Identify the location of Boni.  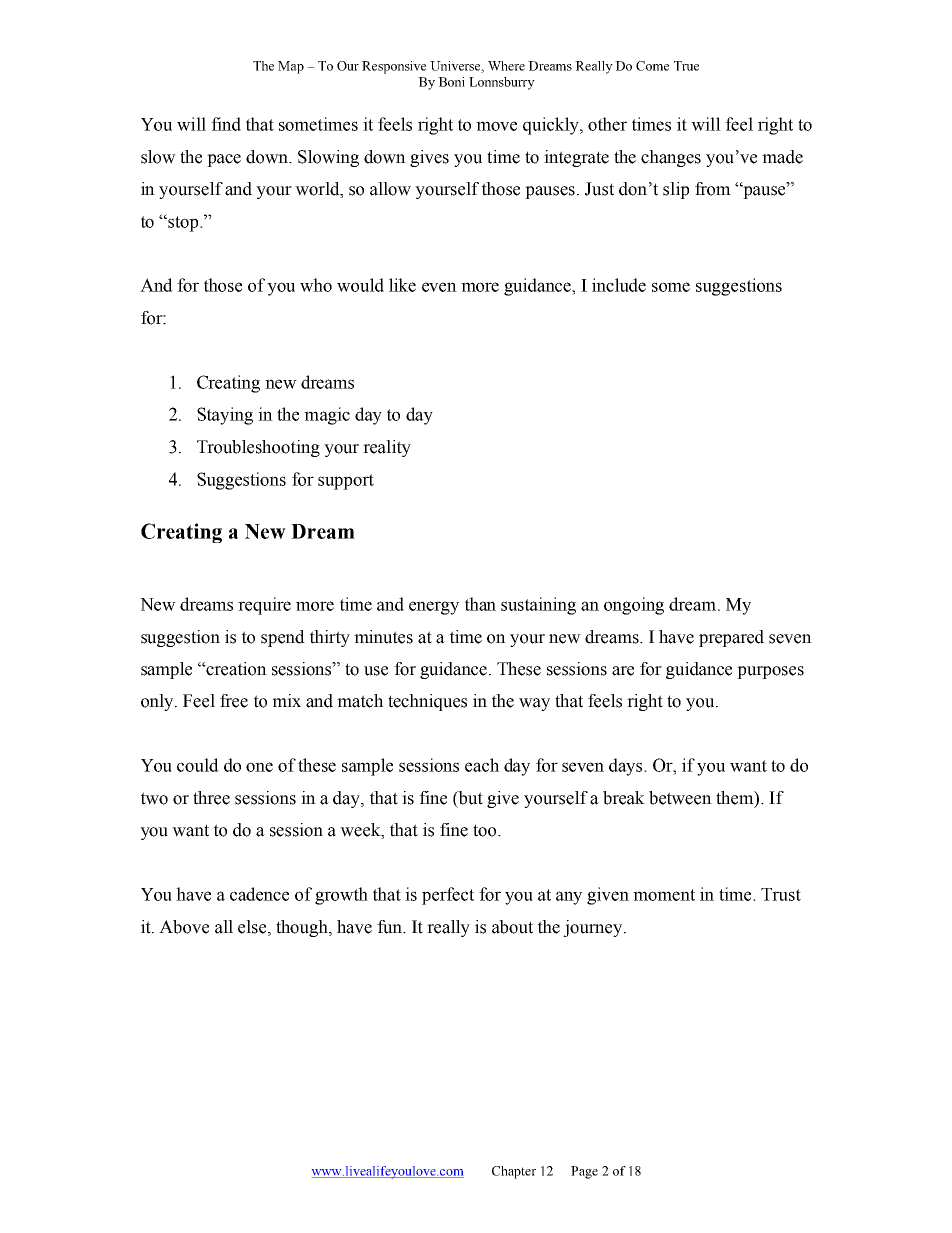
(451, 82).
